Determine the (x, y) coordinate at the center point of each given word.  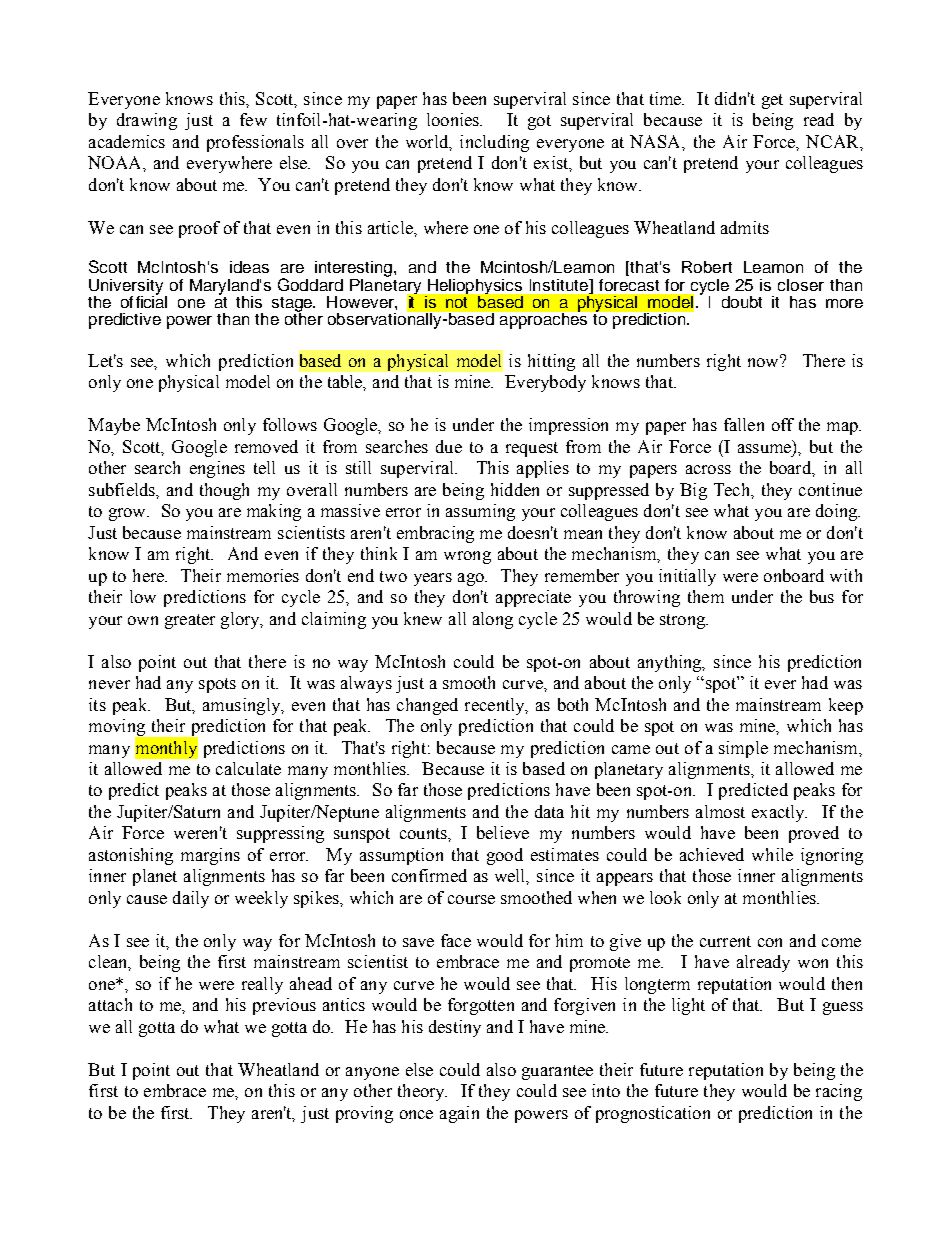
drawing (147, 121)
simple (743, 749)
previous (284, 1006)
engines (217, 469)
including (494, 143)
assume (766, 449)
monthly (166, 748)
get (772, 101)
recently (496, 706)
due (449, 446)
